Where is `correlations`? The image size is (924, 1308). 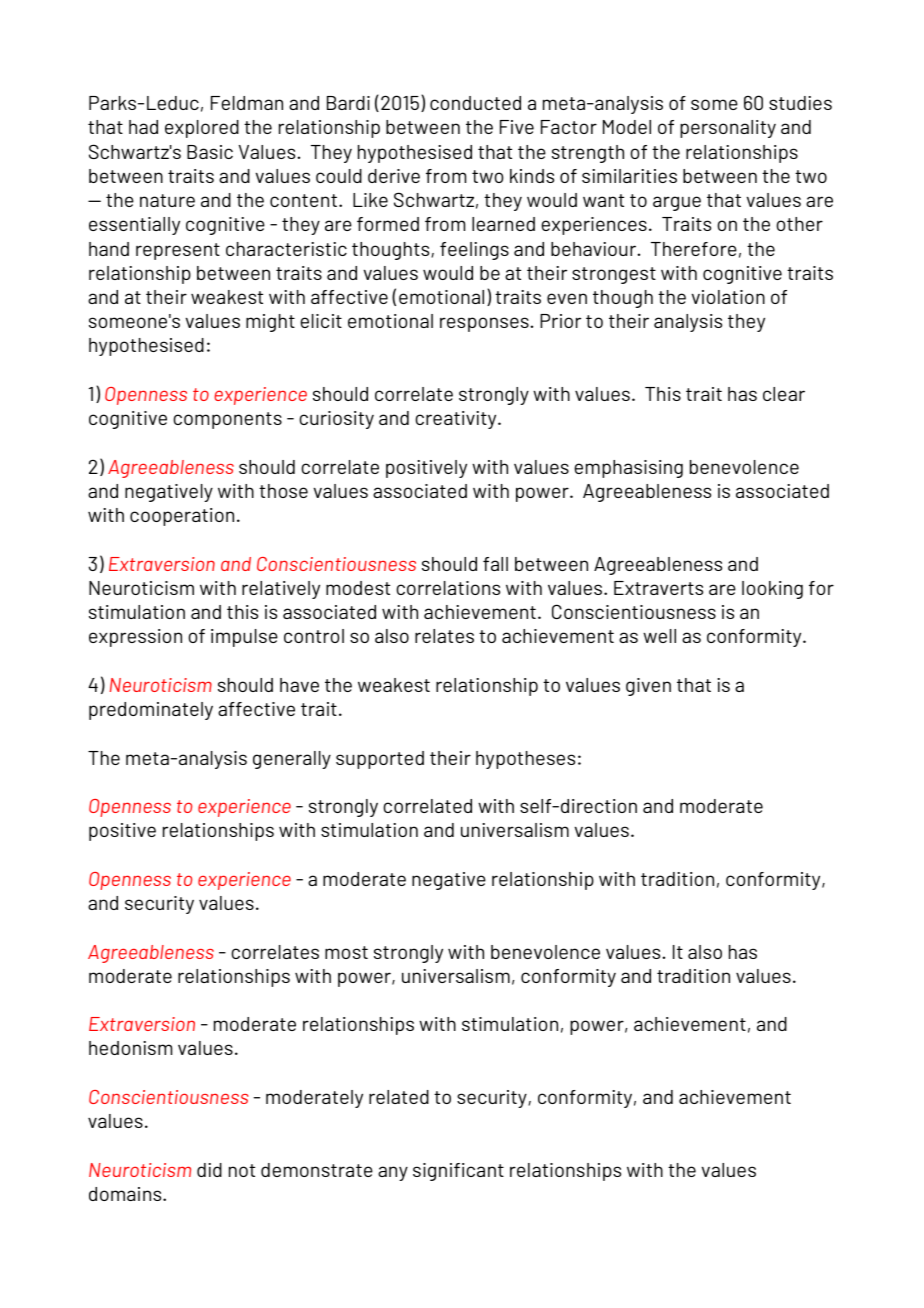
correlations is located at coordinates (448, 588).
